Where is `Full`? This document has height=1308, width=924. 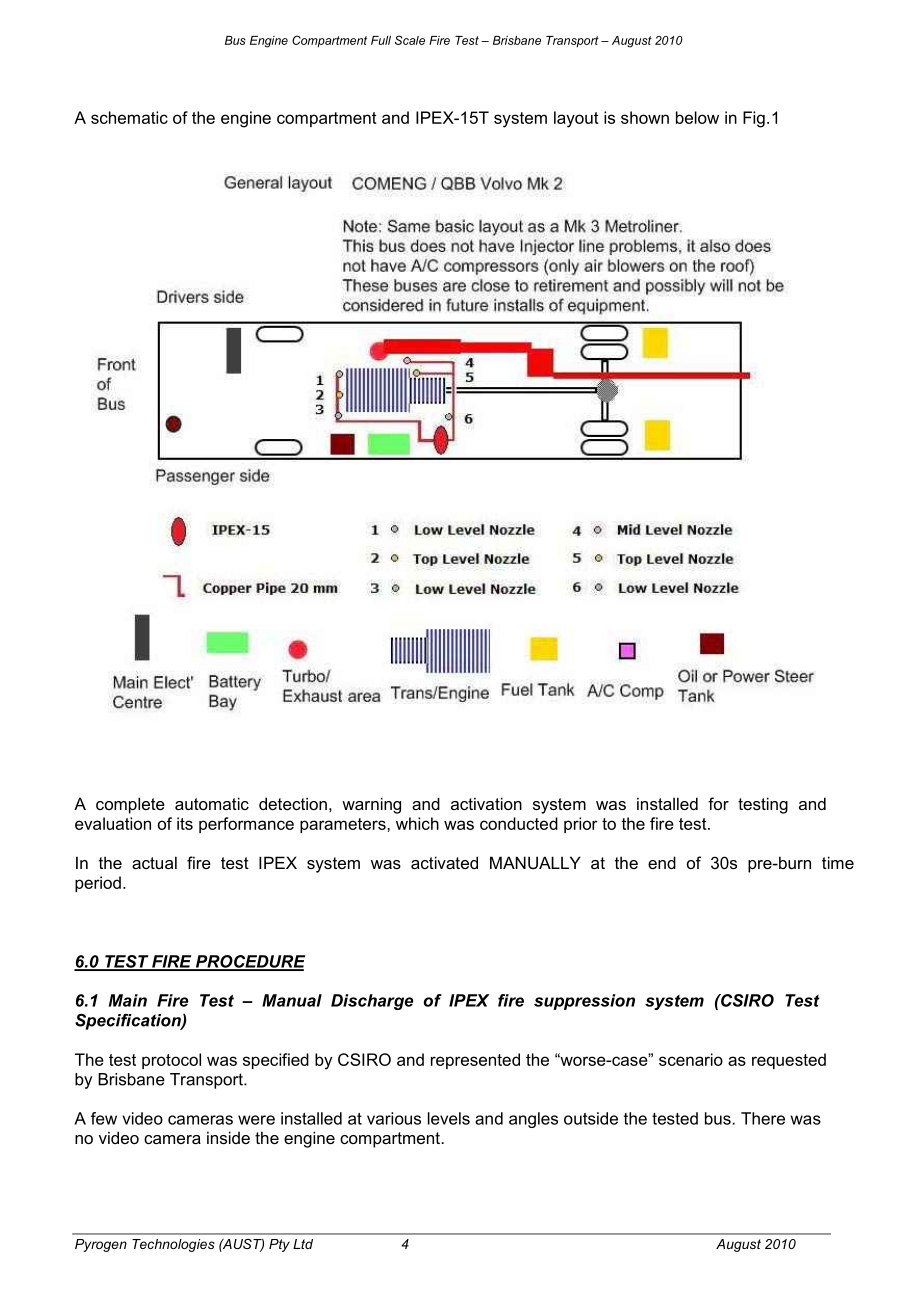 Full is located at coordinates (381, 40).
